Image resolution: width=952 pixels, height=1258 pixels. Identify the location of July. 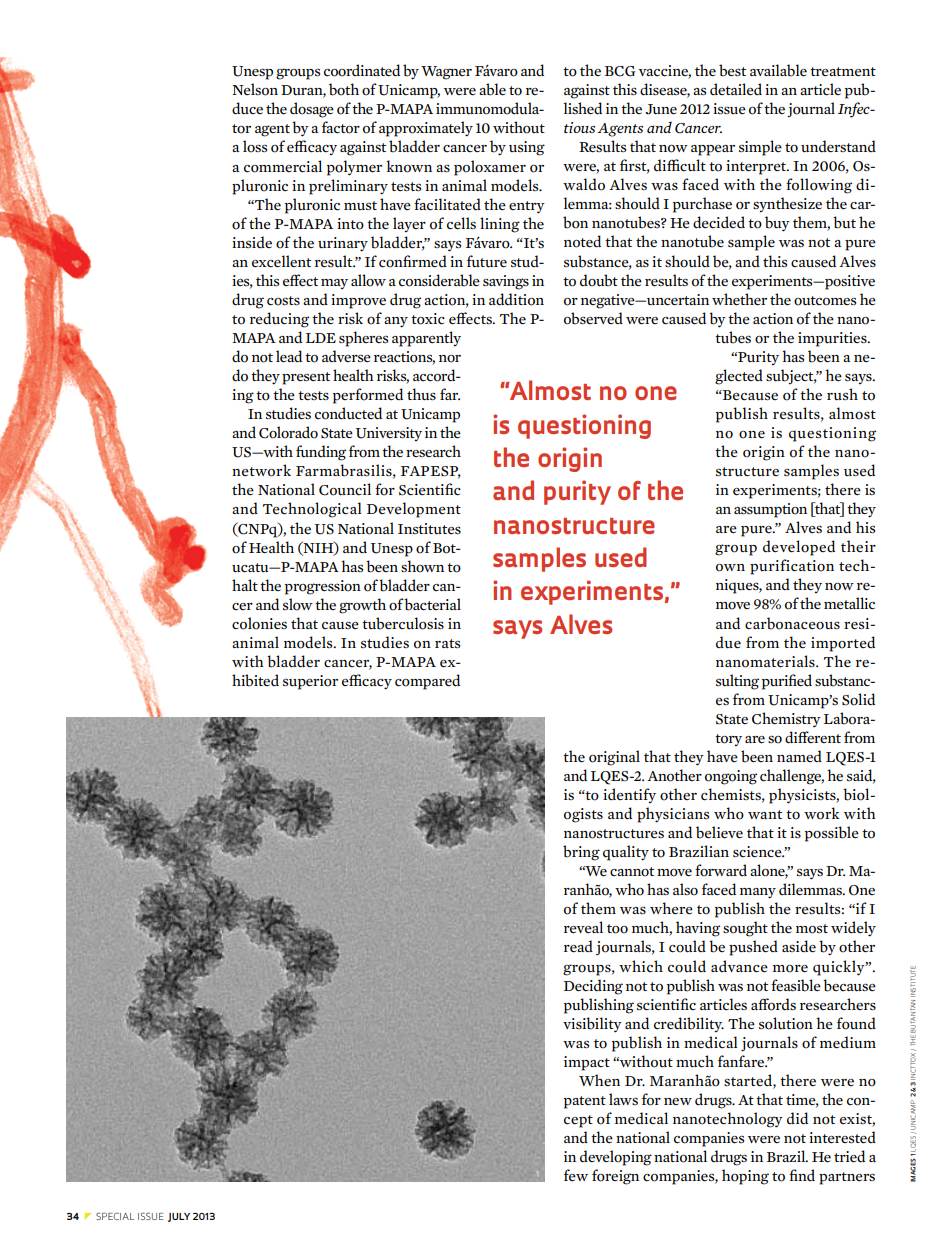
(179, 1217).
